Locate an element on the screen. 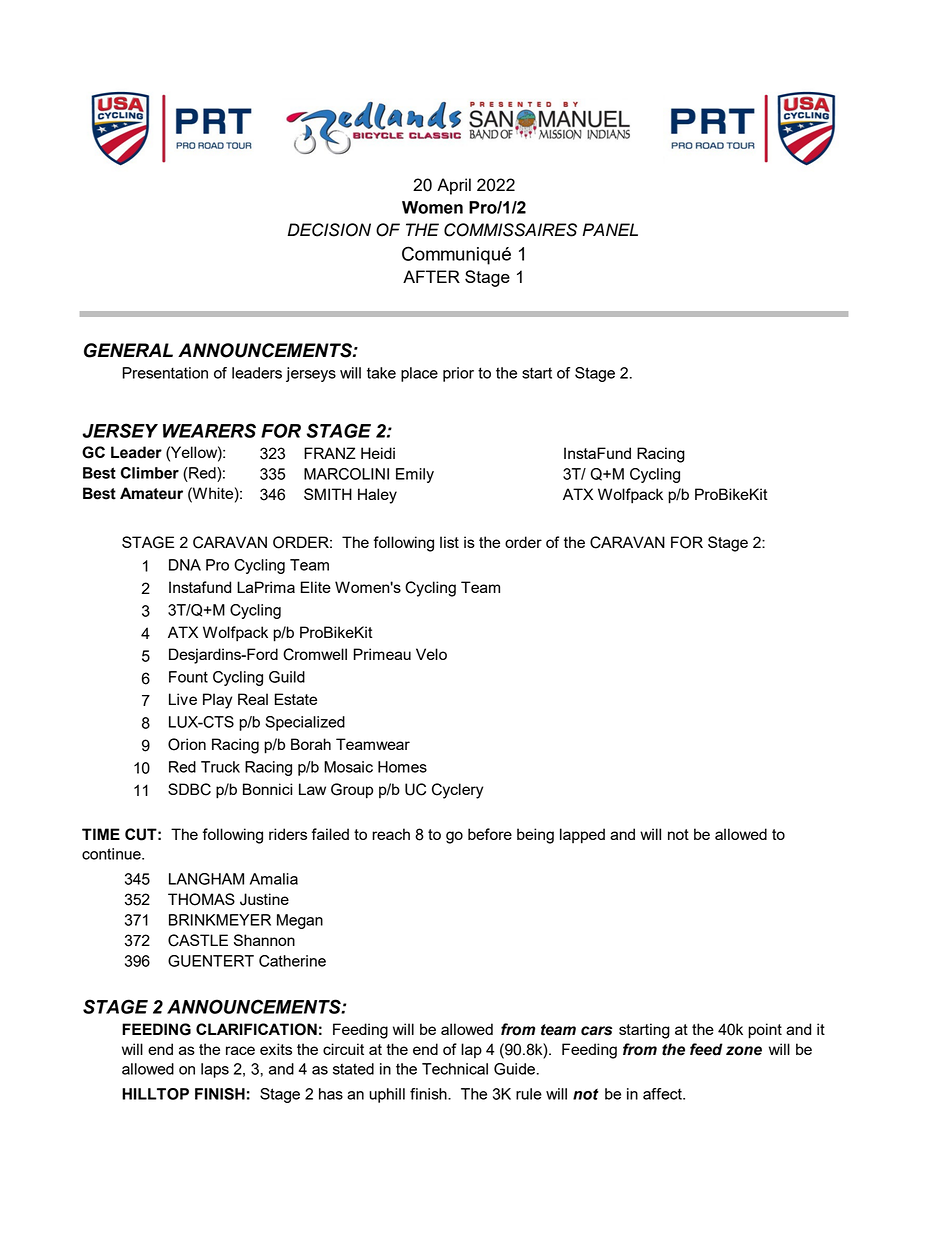  list is located at coordinates (449, 542).
